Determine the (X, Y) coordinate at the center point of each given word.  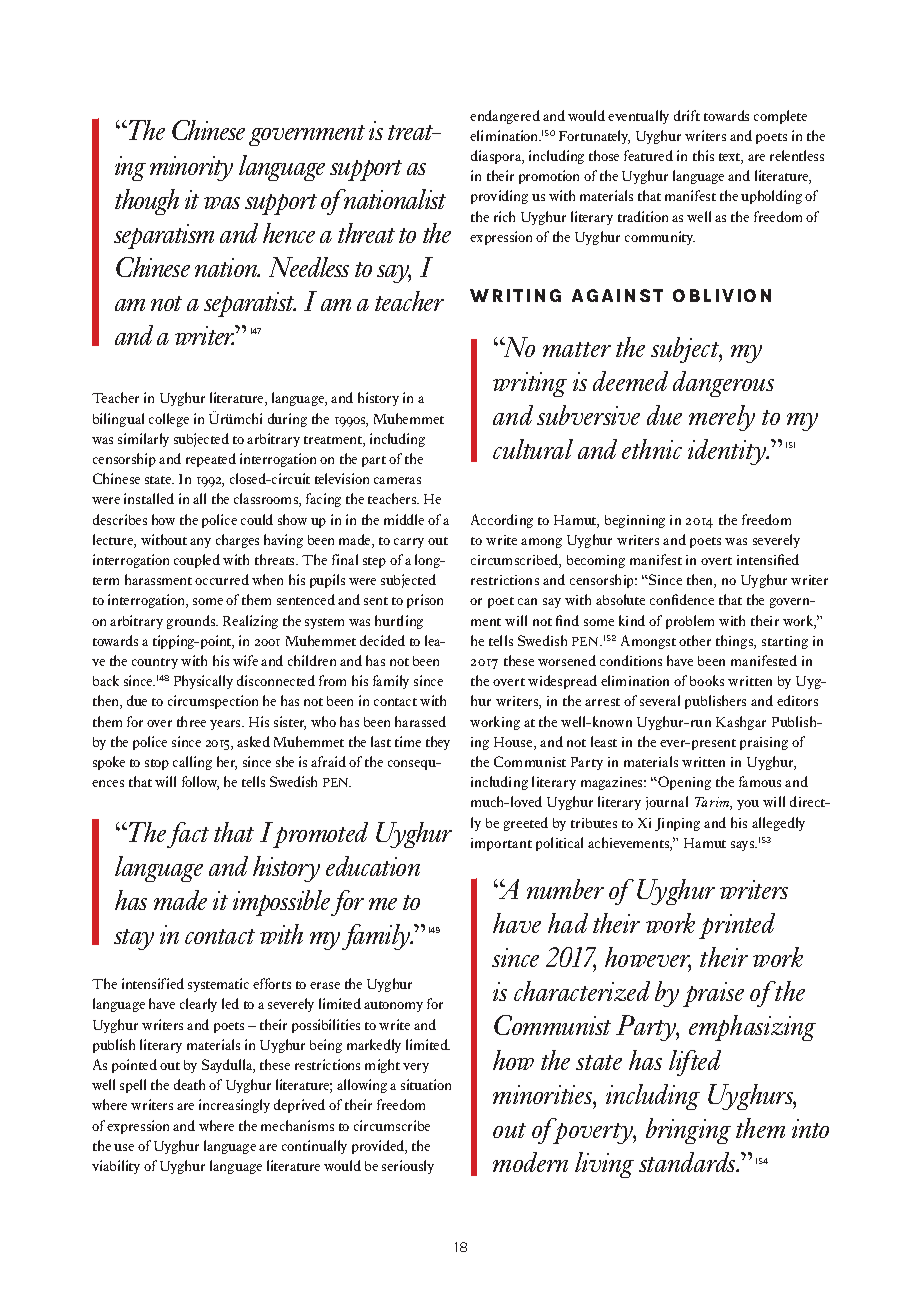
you (748, 805)
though (147, 202)
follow (200, 783)
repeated (211, 460)
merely (722, 418)
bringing (688, 1131)
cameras (397, 480)
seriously (408, 1167)
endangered (505, 117)
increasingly (234, 1106)
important (501, 844)
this (703, 155)
